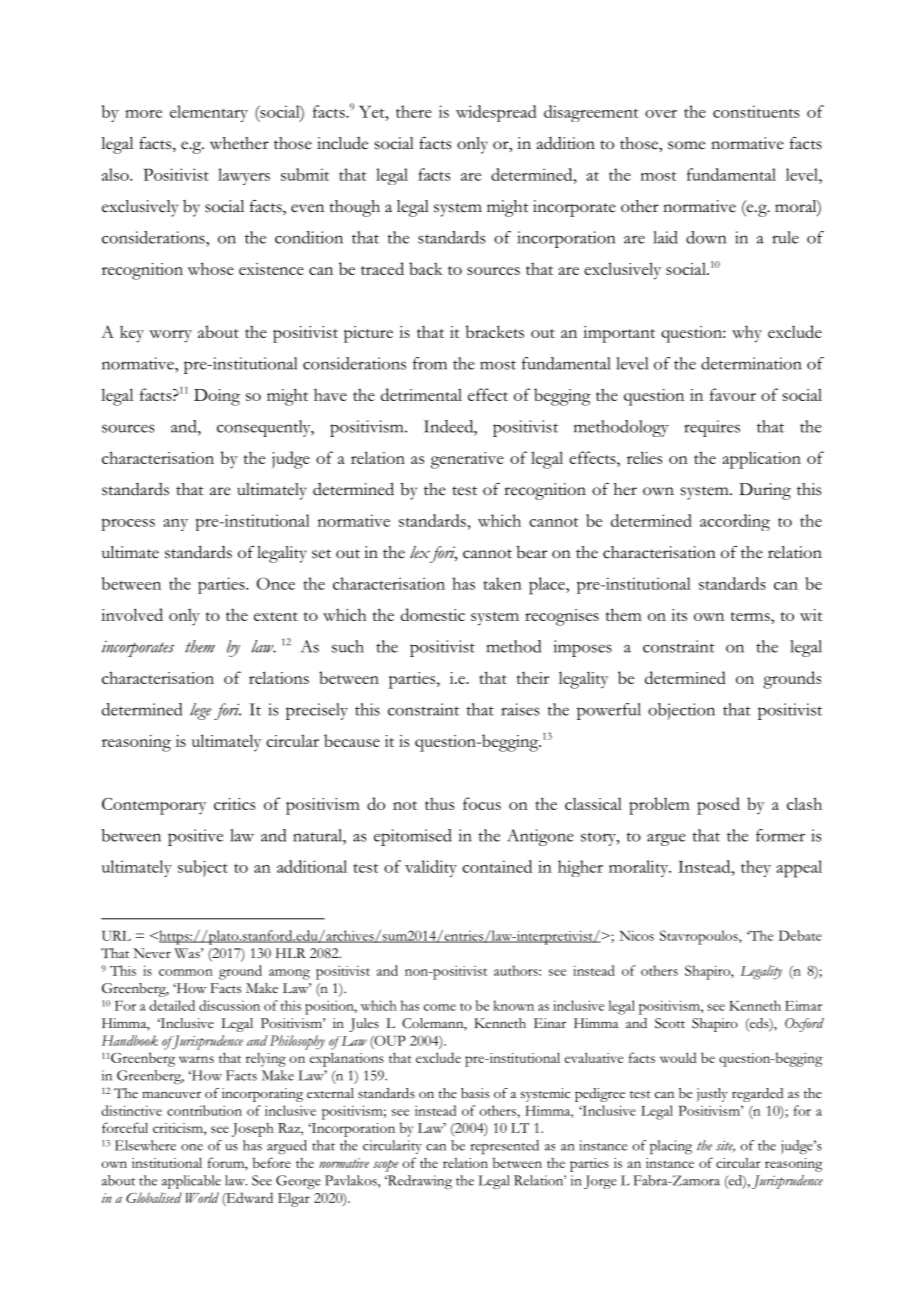 The height and width of the page is (1308, 924). I want to click on lege, so click(200, 711).
